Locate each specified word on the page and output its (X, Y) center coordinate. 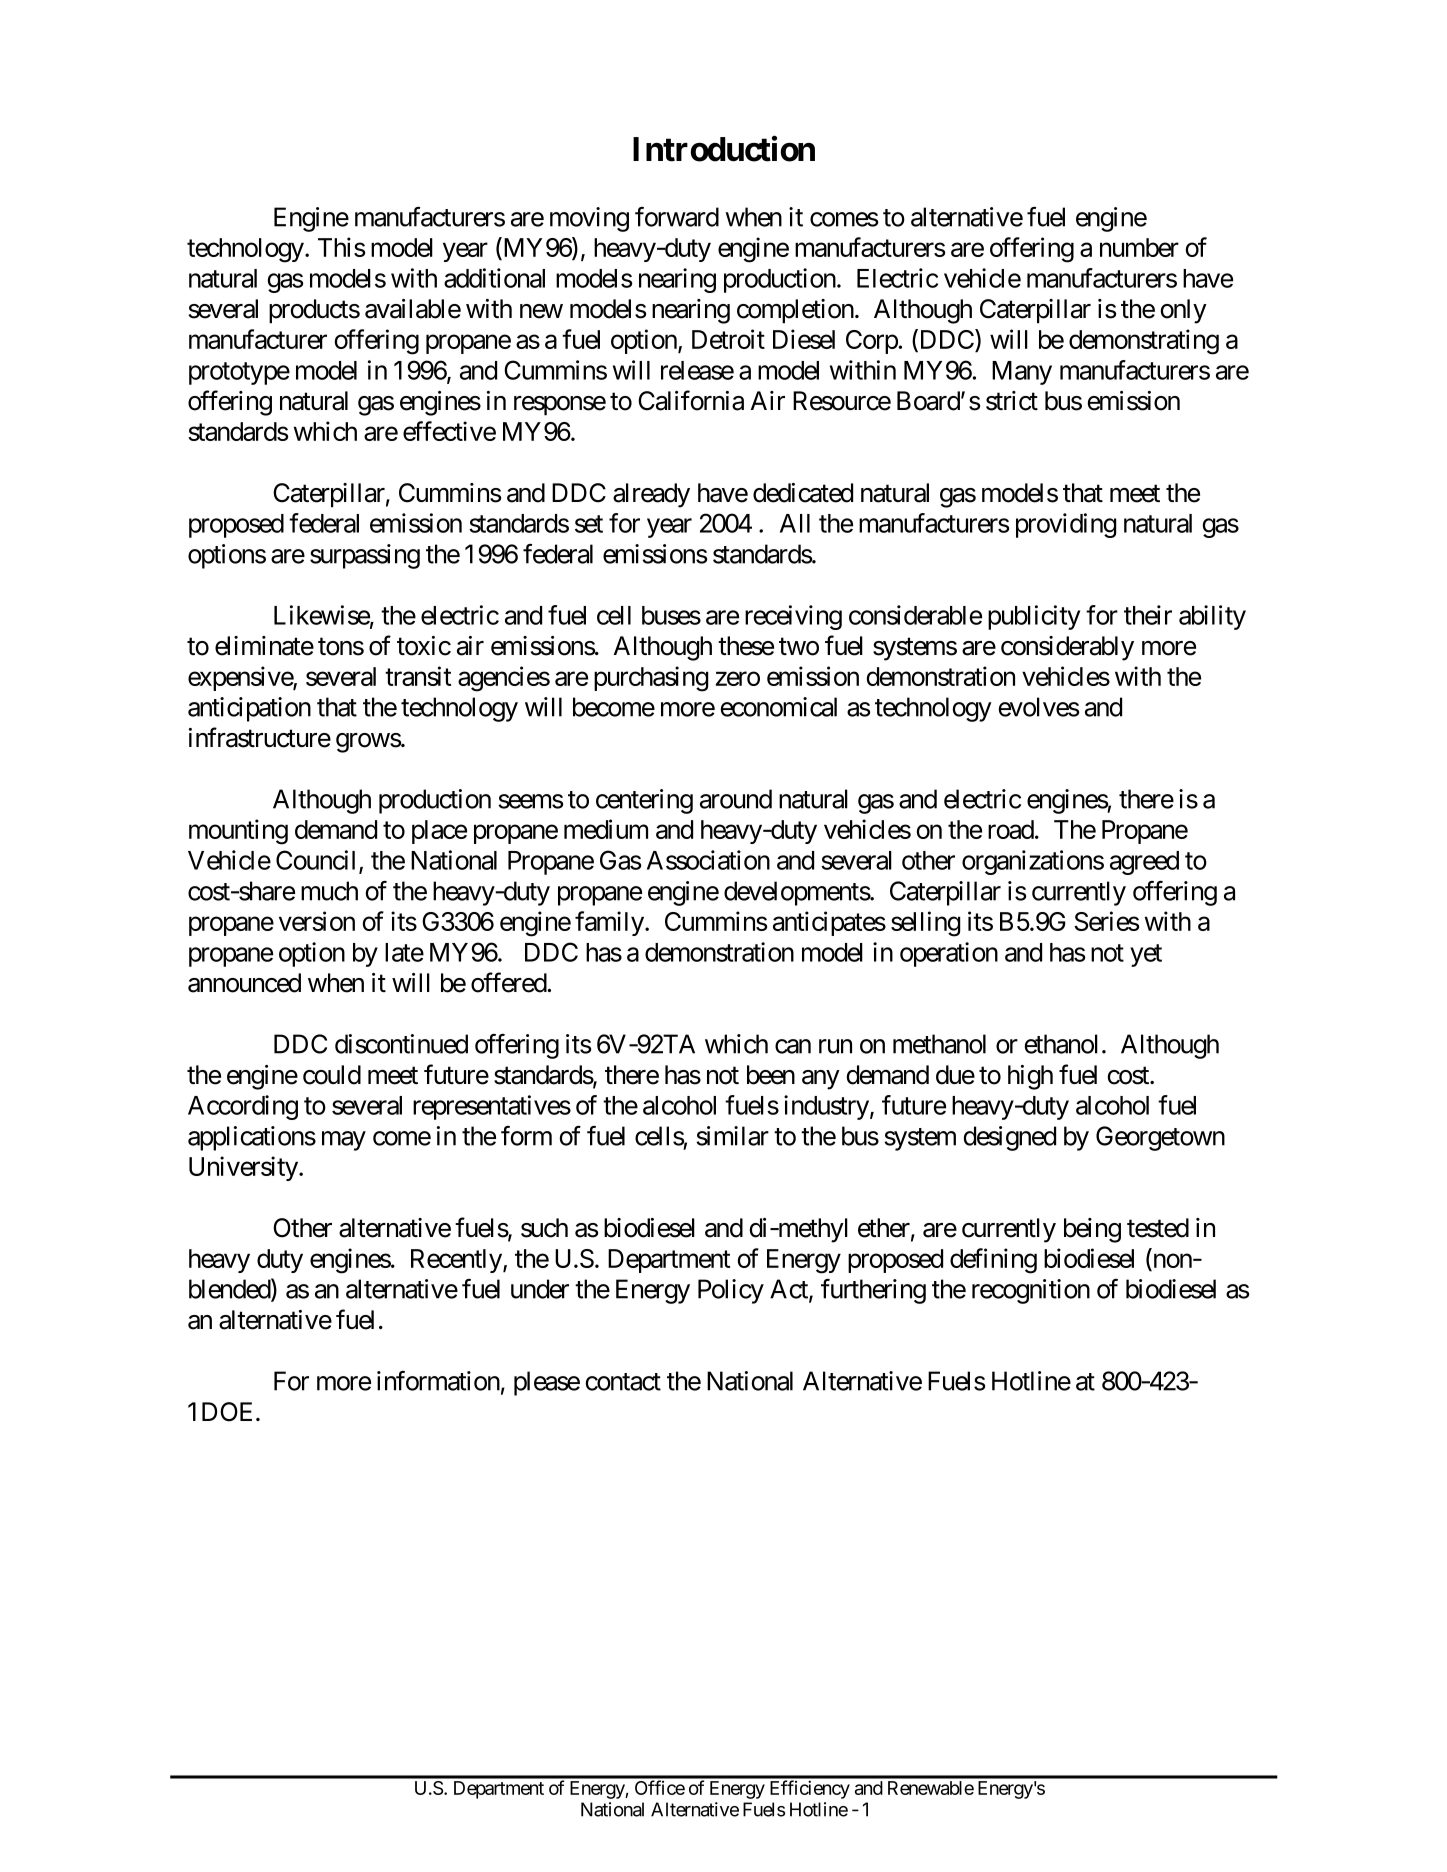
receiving (793, 617)
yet (1146, 955)
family (609, 923)
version (317, 921)
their (1148, 615)
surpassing (365, 556)
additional (494, 278)
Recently (456, 1261)
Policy (731, 1291)
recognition (1031, 1291)
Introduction (724, 149)
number (1139, 247)
